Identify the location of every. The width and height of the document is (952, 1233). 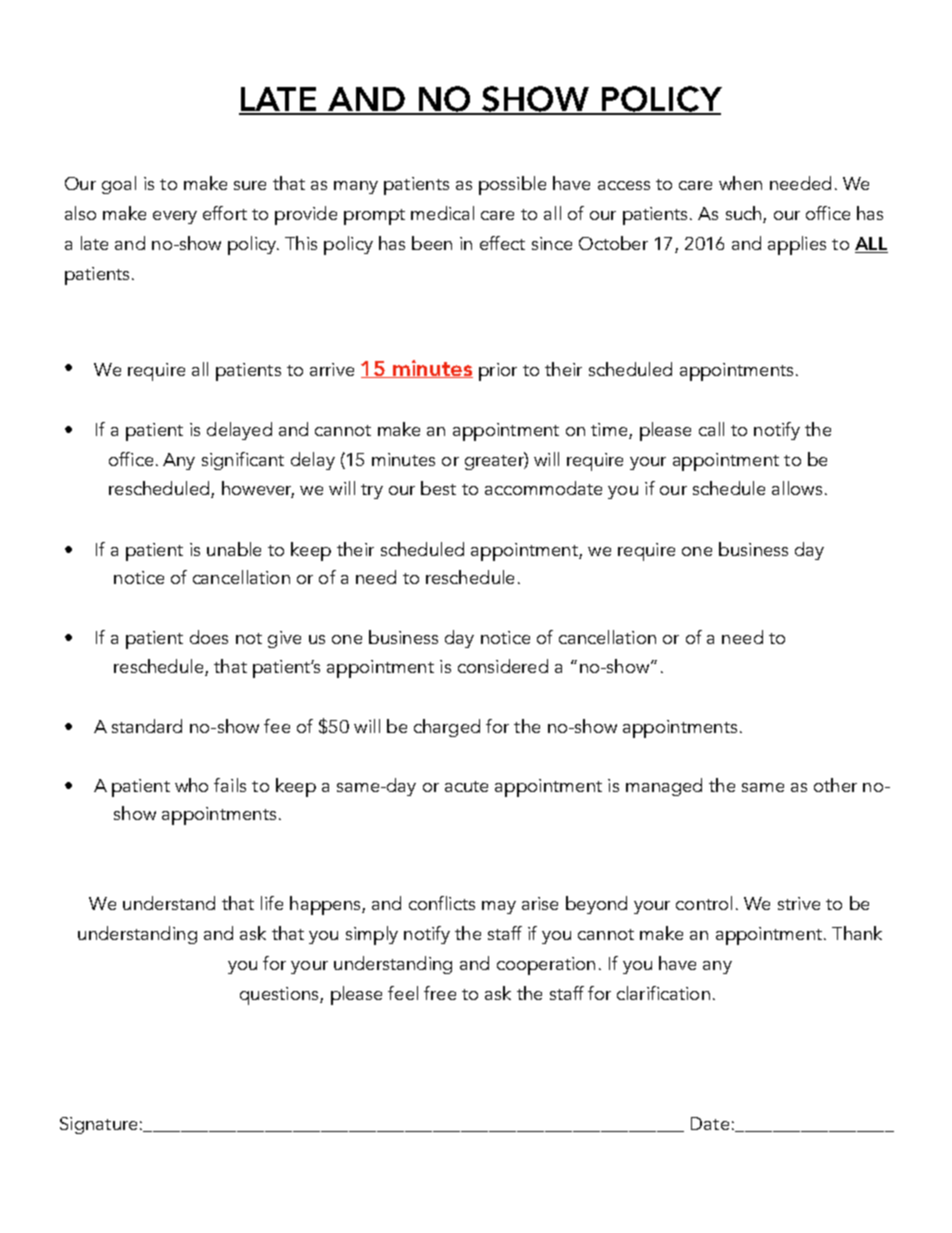
(175, 217).
